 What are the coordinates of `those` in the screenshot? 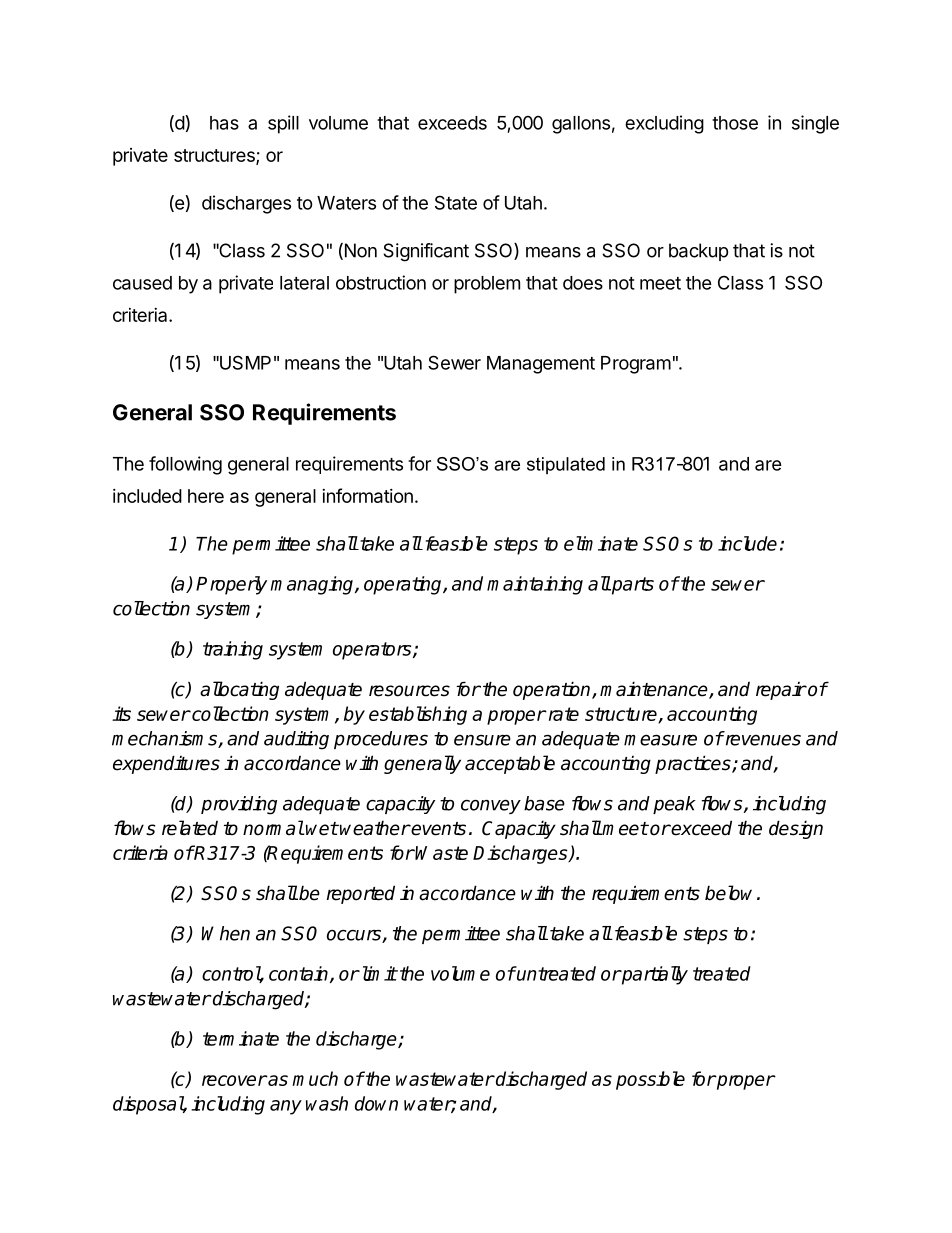 It's located at (735, 123).
